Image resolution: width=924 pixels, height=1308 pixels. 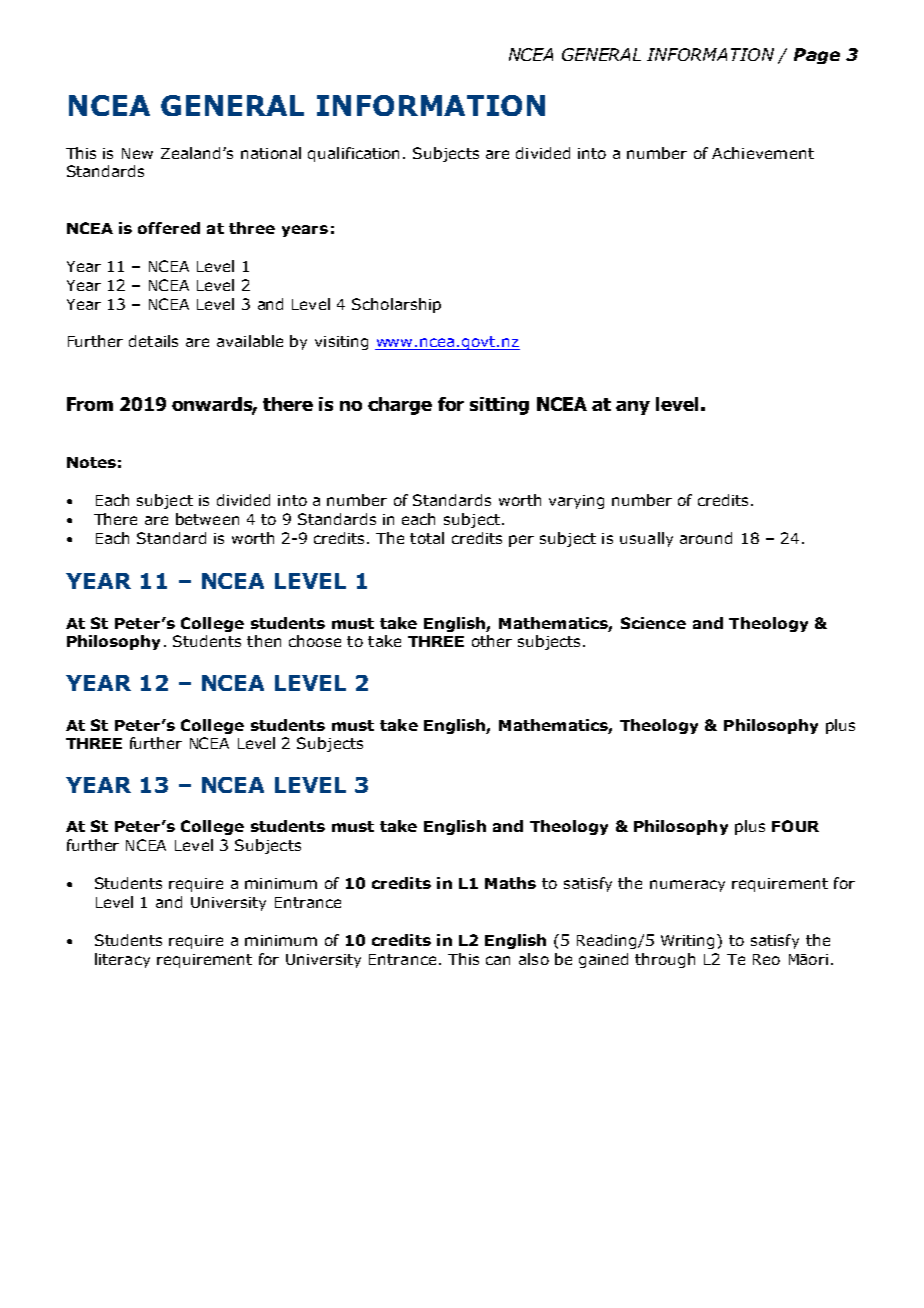 What do you see at coordinates (492, 641) in the screenshot?
I see `other` at bounding box center [492, 641].
